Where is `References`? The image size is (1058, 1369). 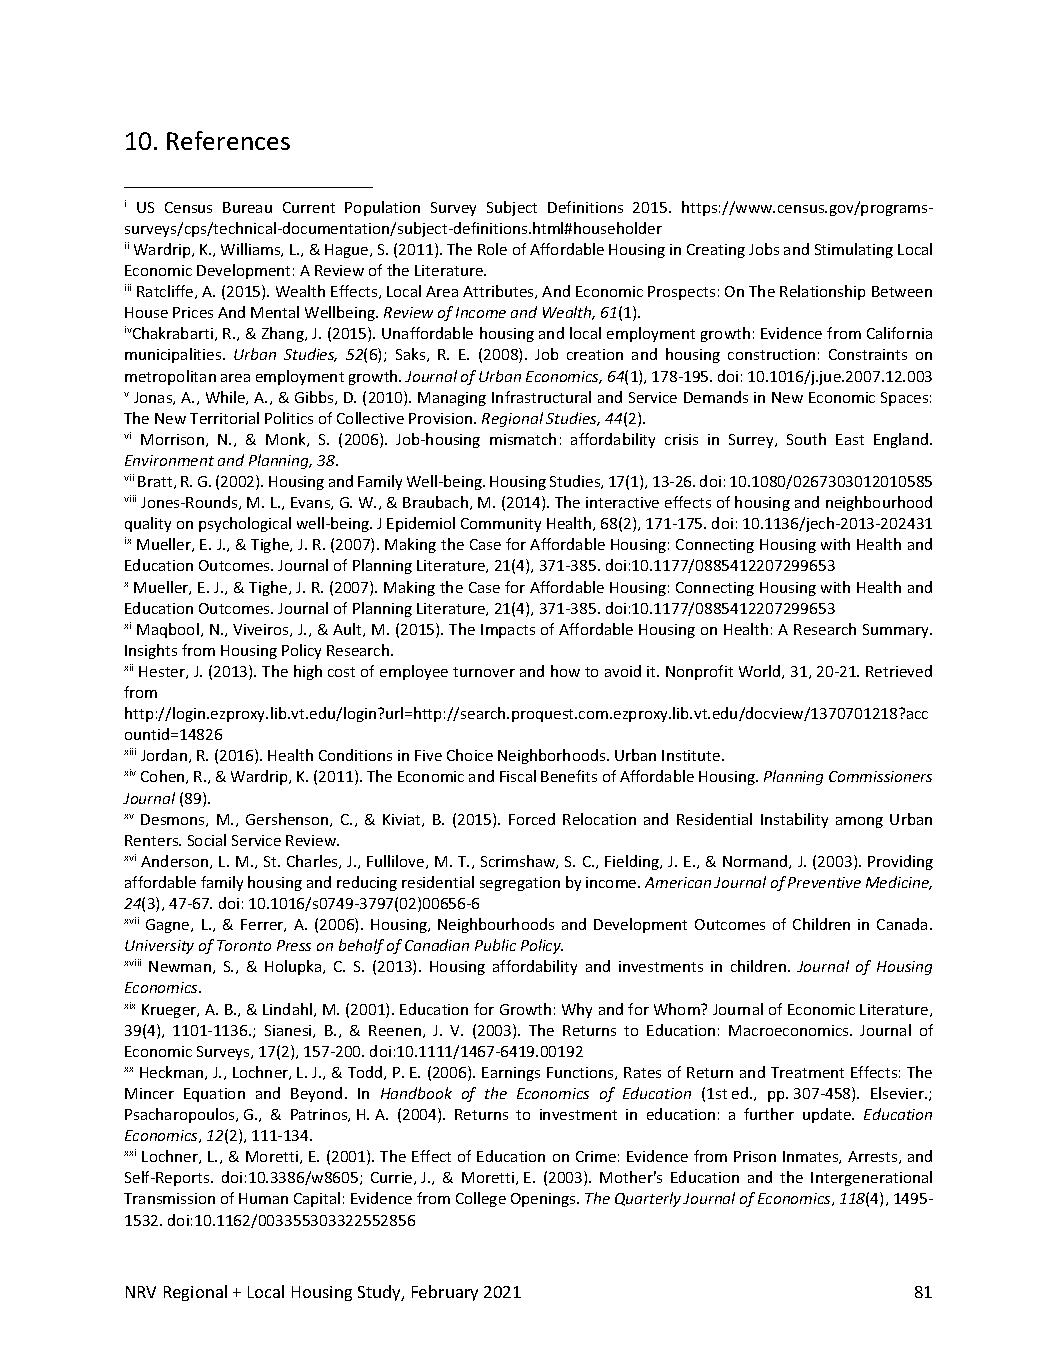
References is located at coordinates (228, 140).
